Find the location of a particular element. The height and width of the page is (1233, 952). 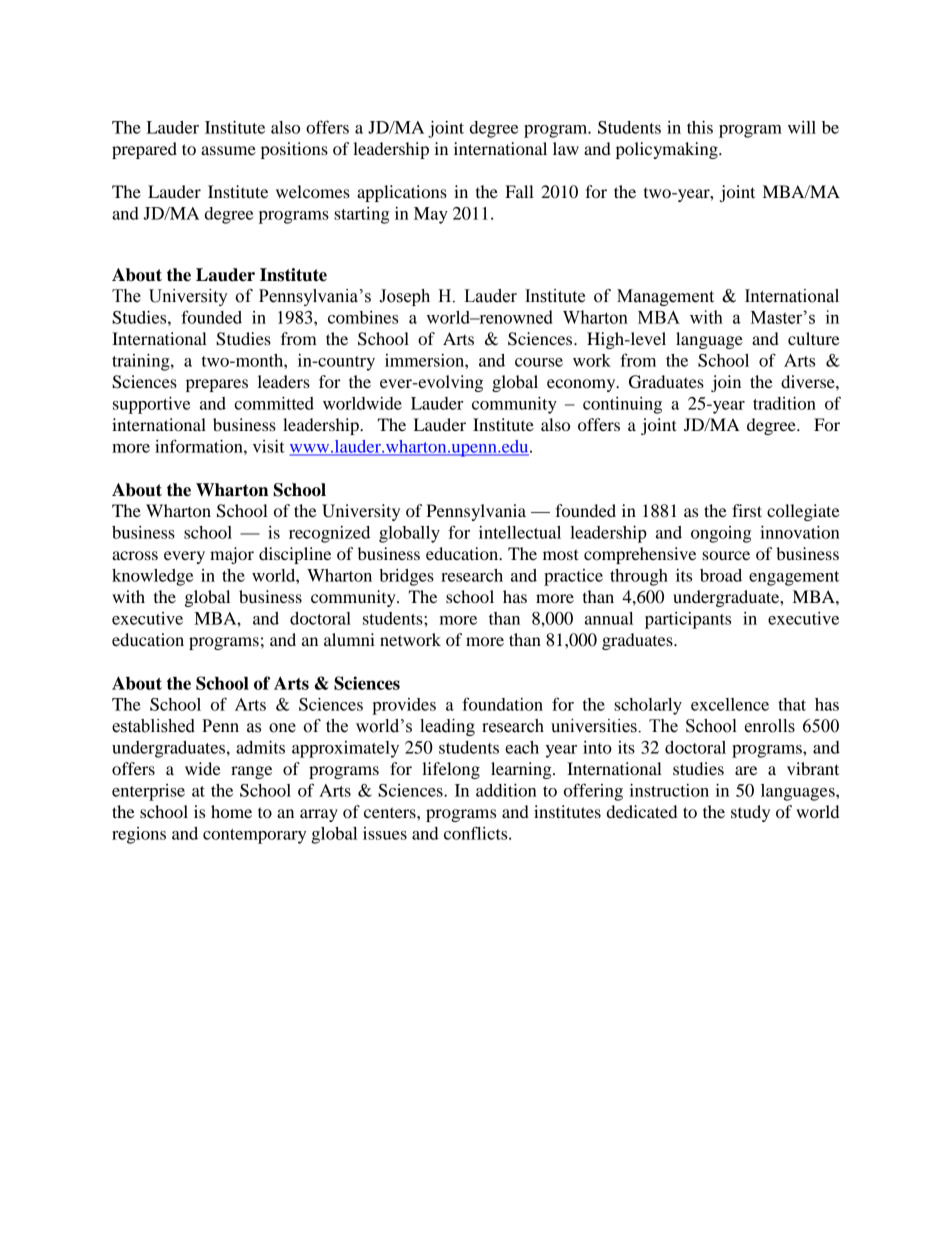

visit is located at coordinates (269, 446).
